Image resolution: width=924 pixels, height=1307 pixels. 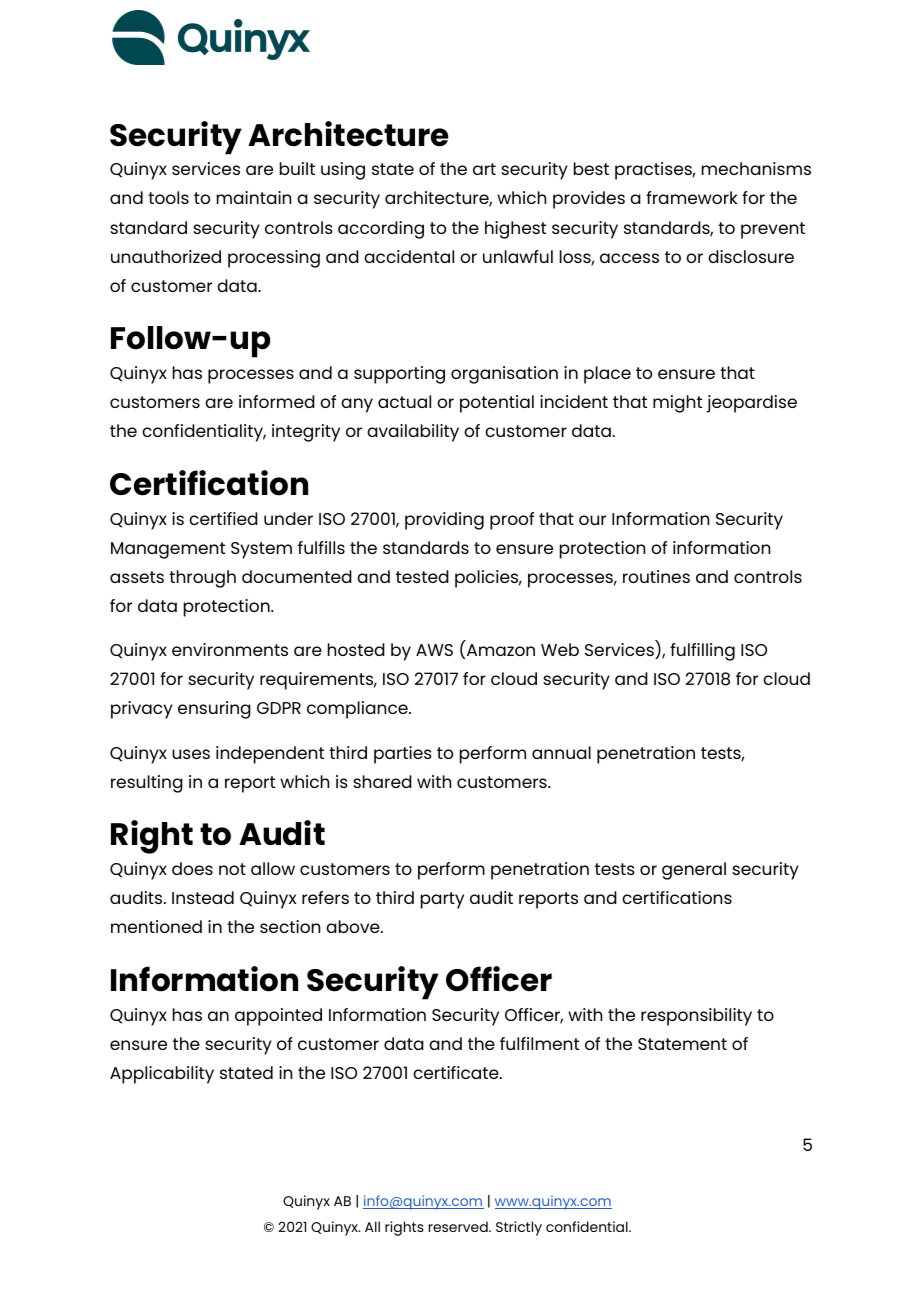 What do you see at coordinates (677, 404) in the screenshot?
I see `might` at bounding box center [677, 404].
